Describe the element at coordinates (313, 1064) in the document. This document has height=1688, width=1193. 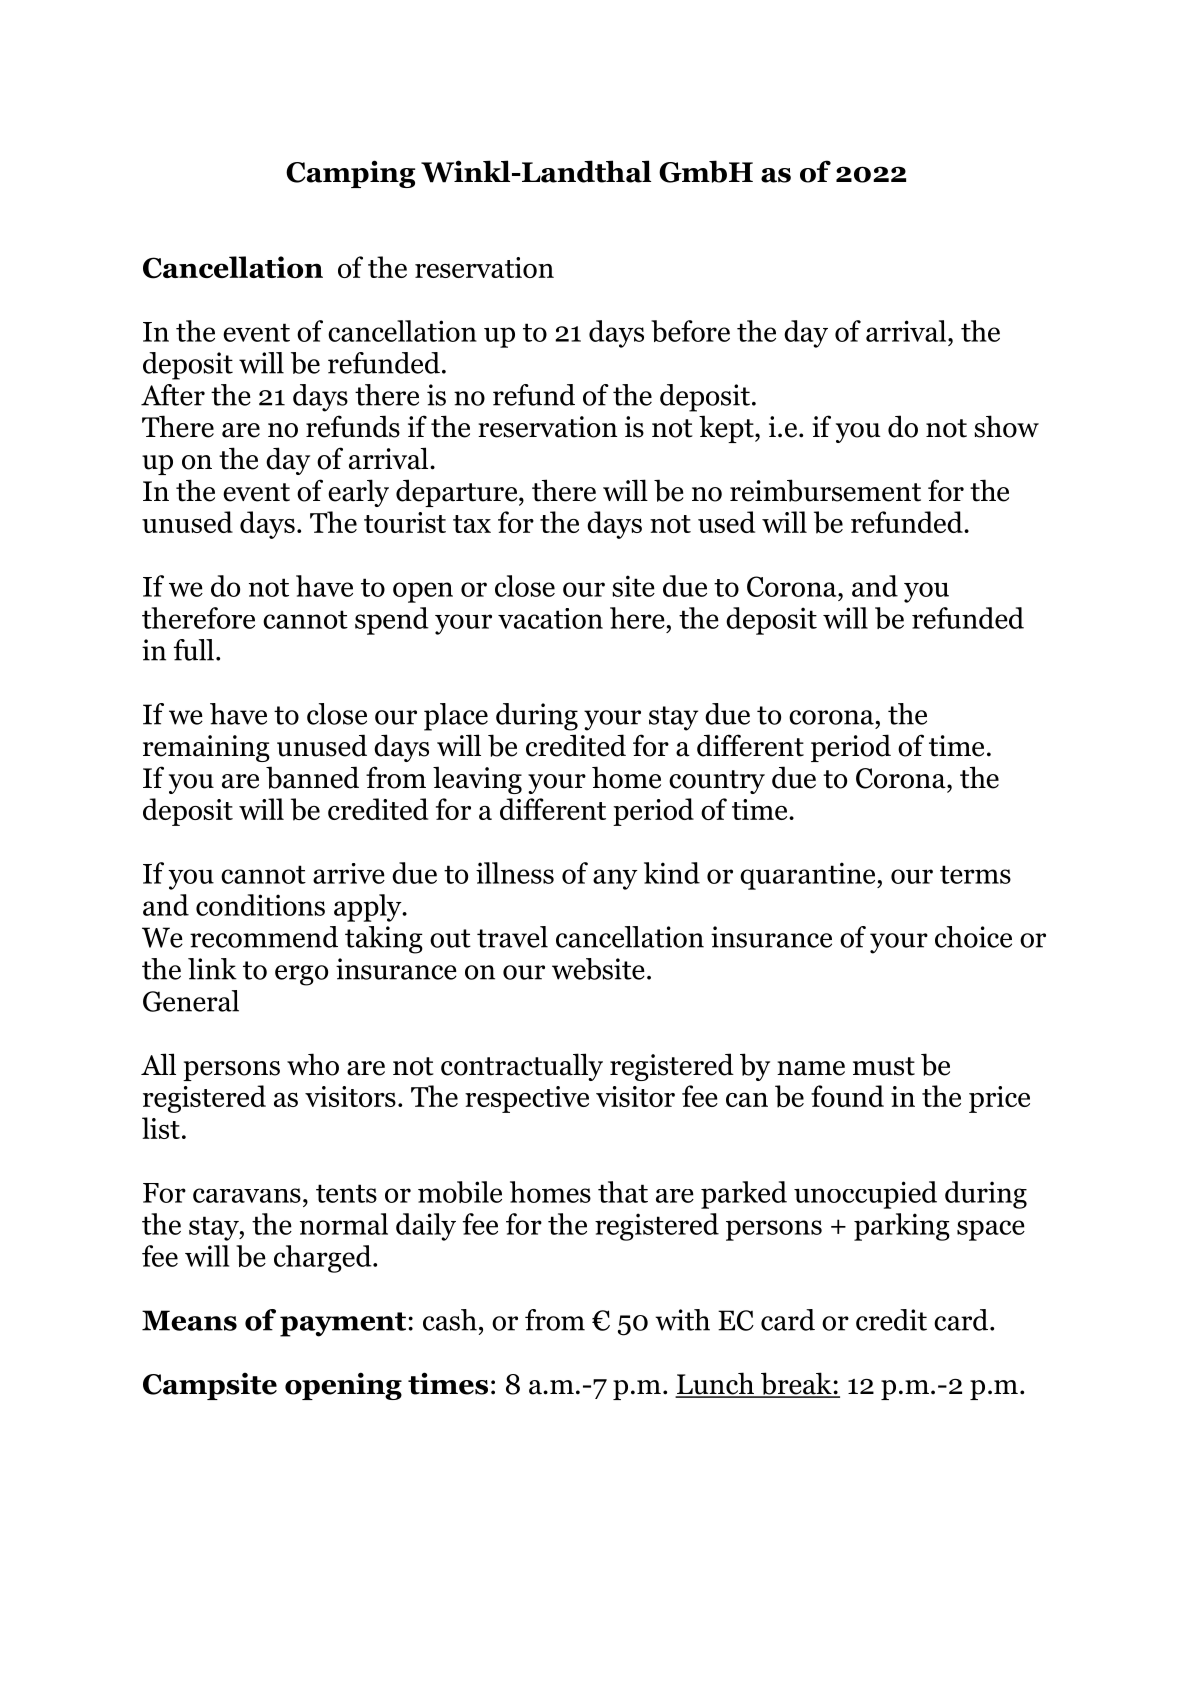
I see `who` at that location.
